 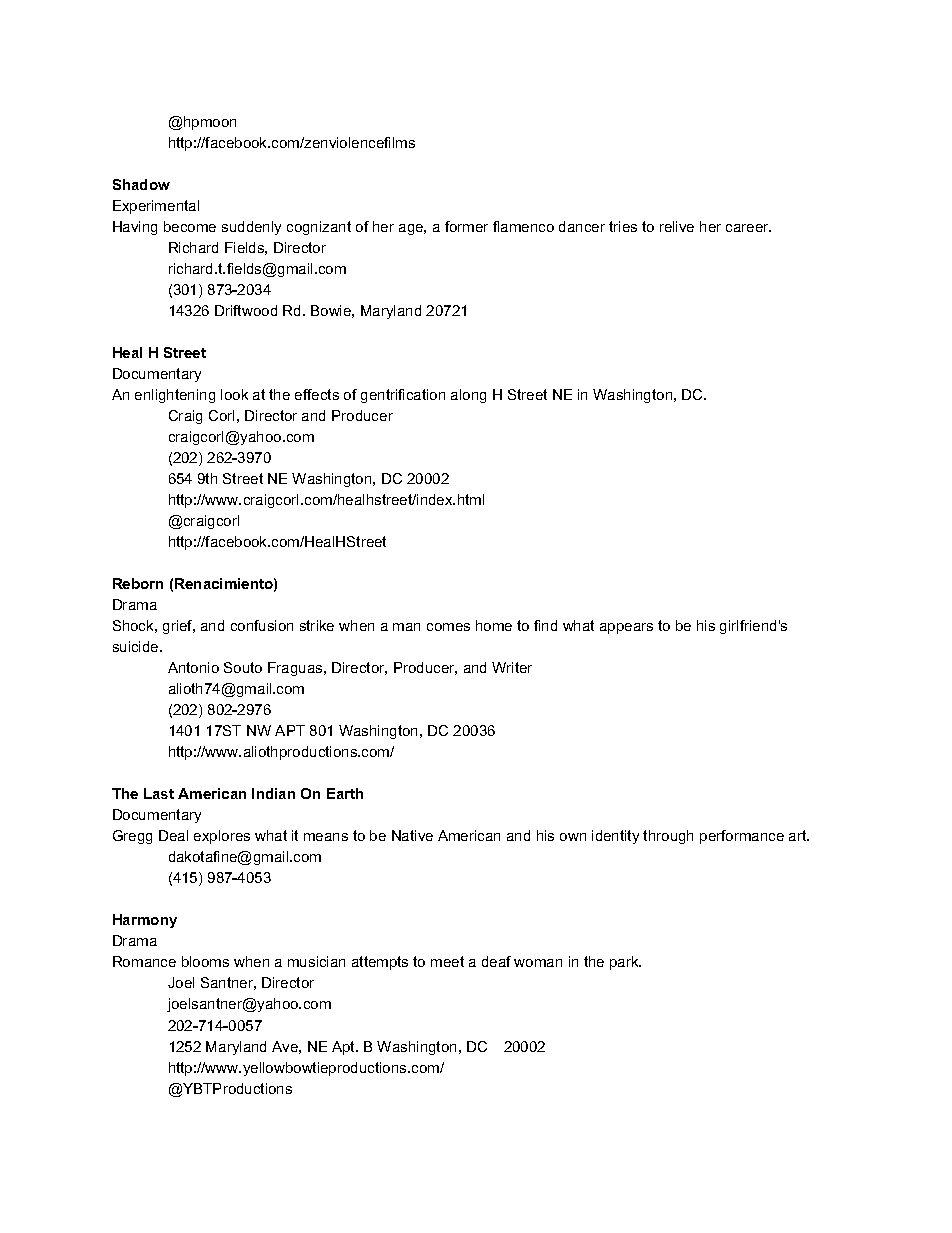 What do you see at coordinates (625, 963) in the page?
I see `park` at bounding box center [625, 963].
